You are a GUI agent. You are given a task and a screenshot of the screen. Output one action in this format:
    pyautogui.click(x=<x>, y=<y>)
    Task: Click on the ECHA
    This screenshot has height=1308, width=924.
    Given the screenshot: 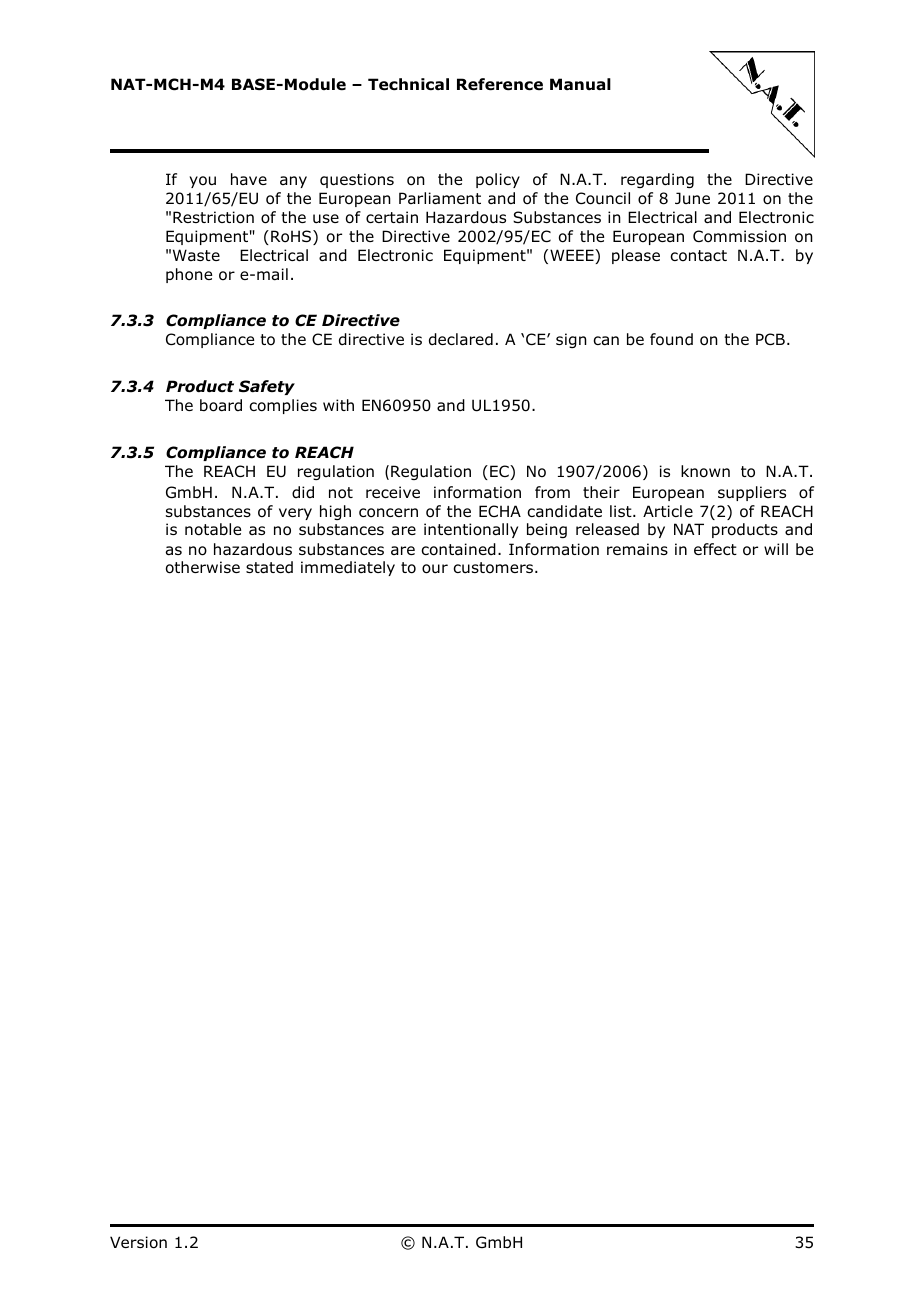 What is the action you would take?
    pyautogui.click(x=500, y=511)
